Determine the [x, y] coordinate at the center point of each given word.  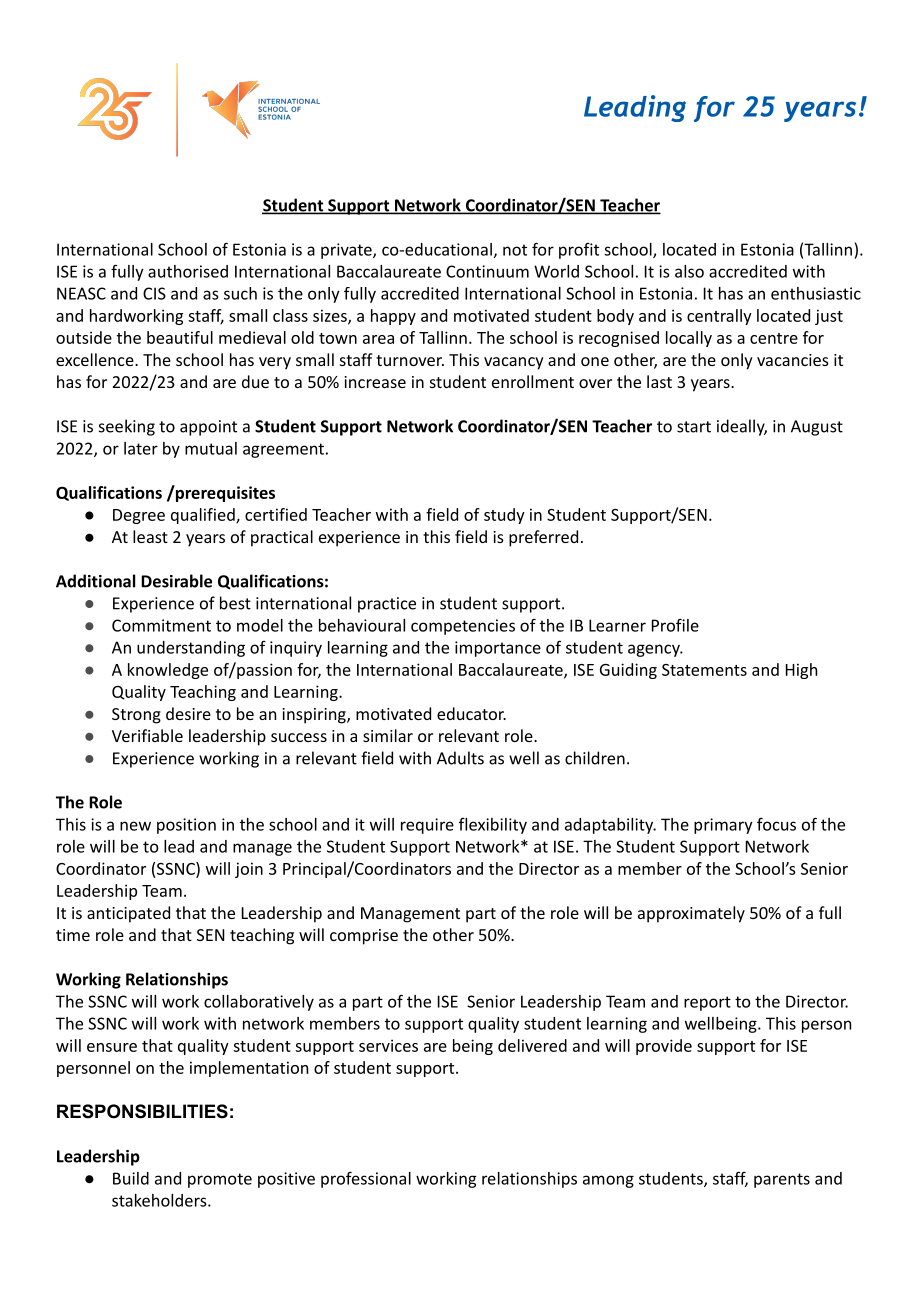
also [689, 271]
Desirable [176, 581]
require [427, 826]
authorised [188, 271]
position [186, 826]
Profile [675, 625]
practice [387, 605]
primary [723, 826]
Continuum [487, 271]
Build [131, 1178]
